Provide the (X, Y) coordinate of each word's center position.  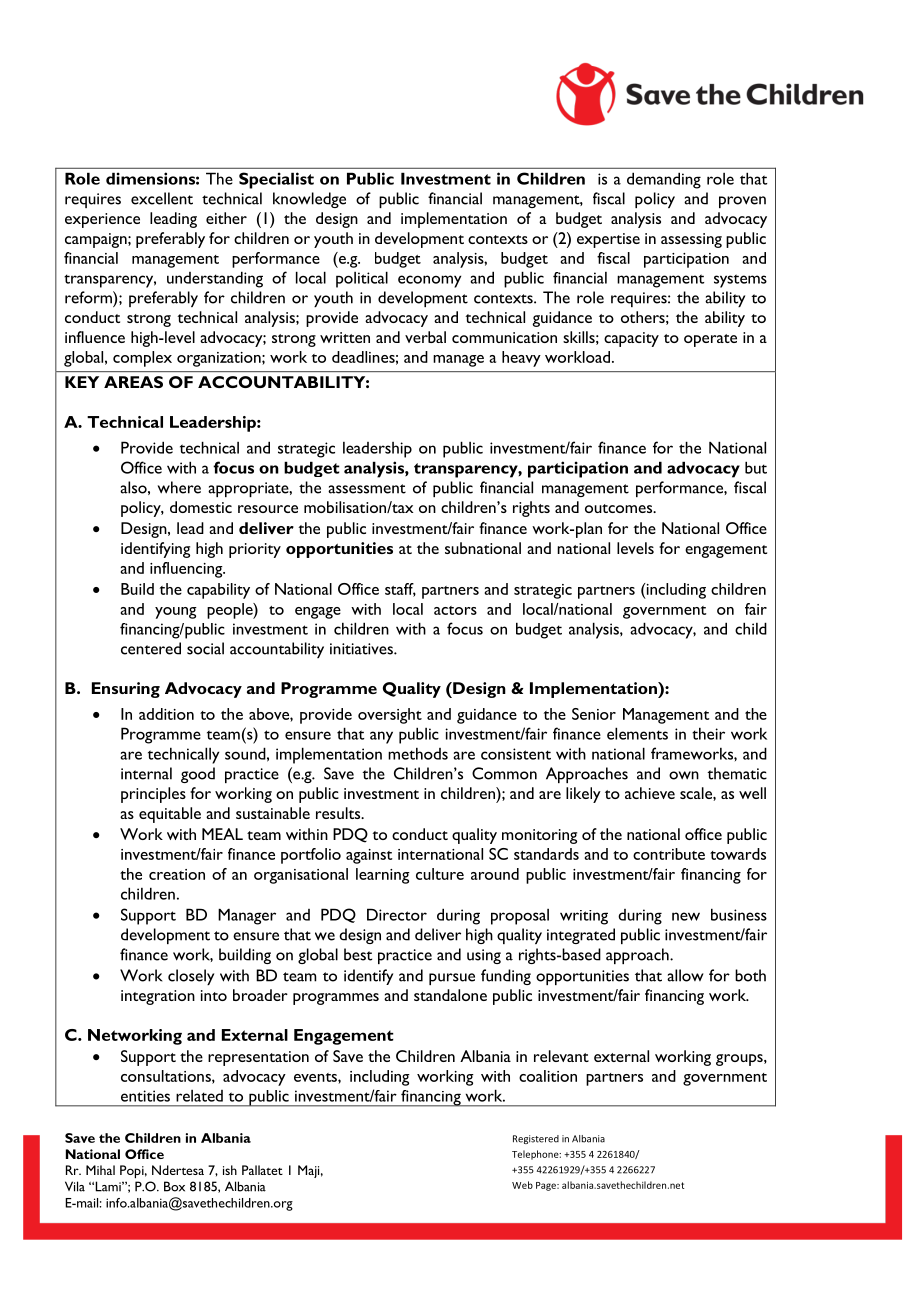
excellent (162, 198)
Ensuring (126, 690)
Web (522, 1185)
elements (637, 733)
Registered (536, 1139)
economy (429, 281)
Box (174, 1186)
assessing (691, 240)
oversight (390, 716)
